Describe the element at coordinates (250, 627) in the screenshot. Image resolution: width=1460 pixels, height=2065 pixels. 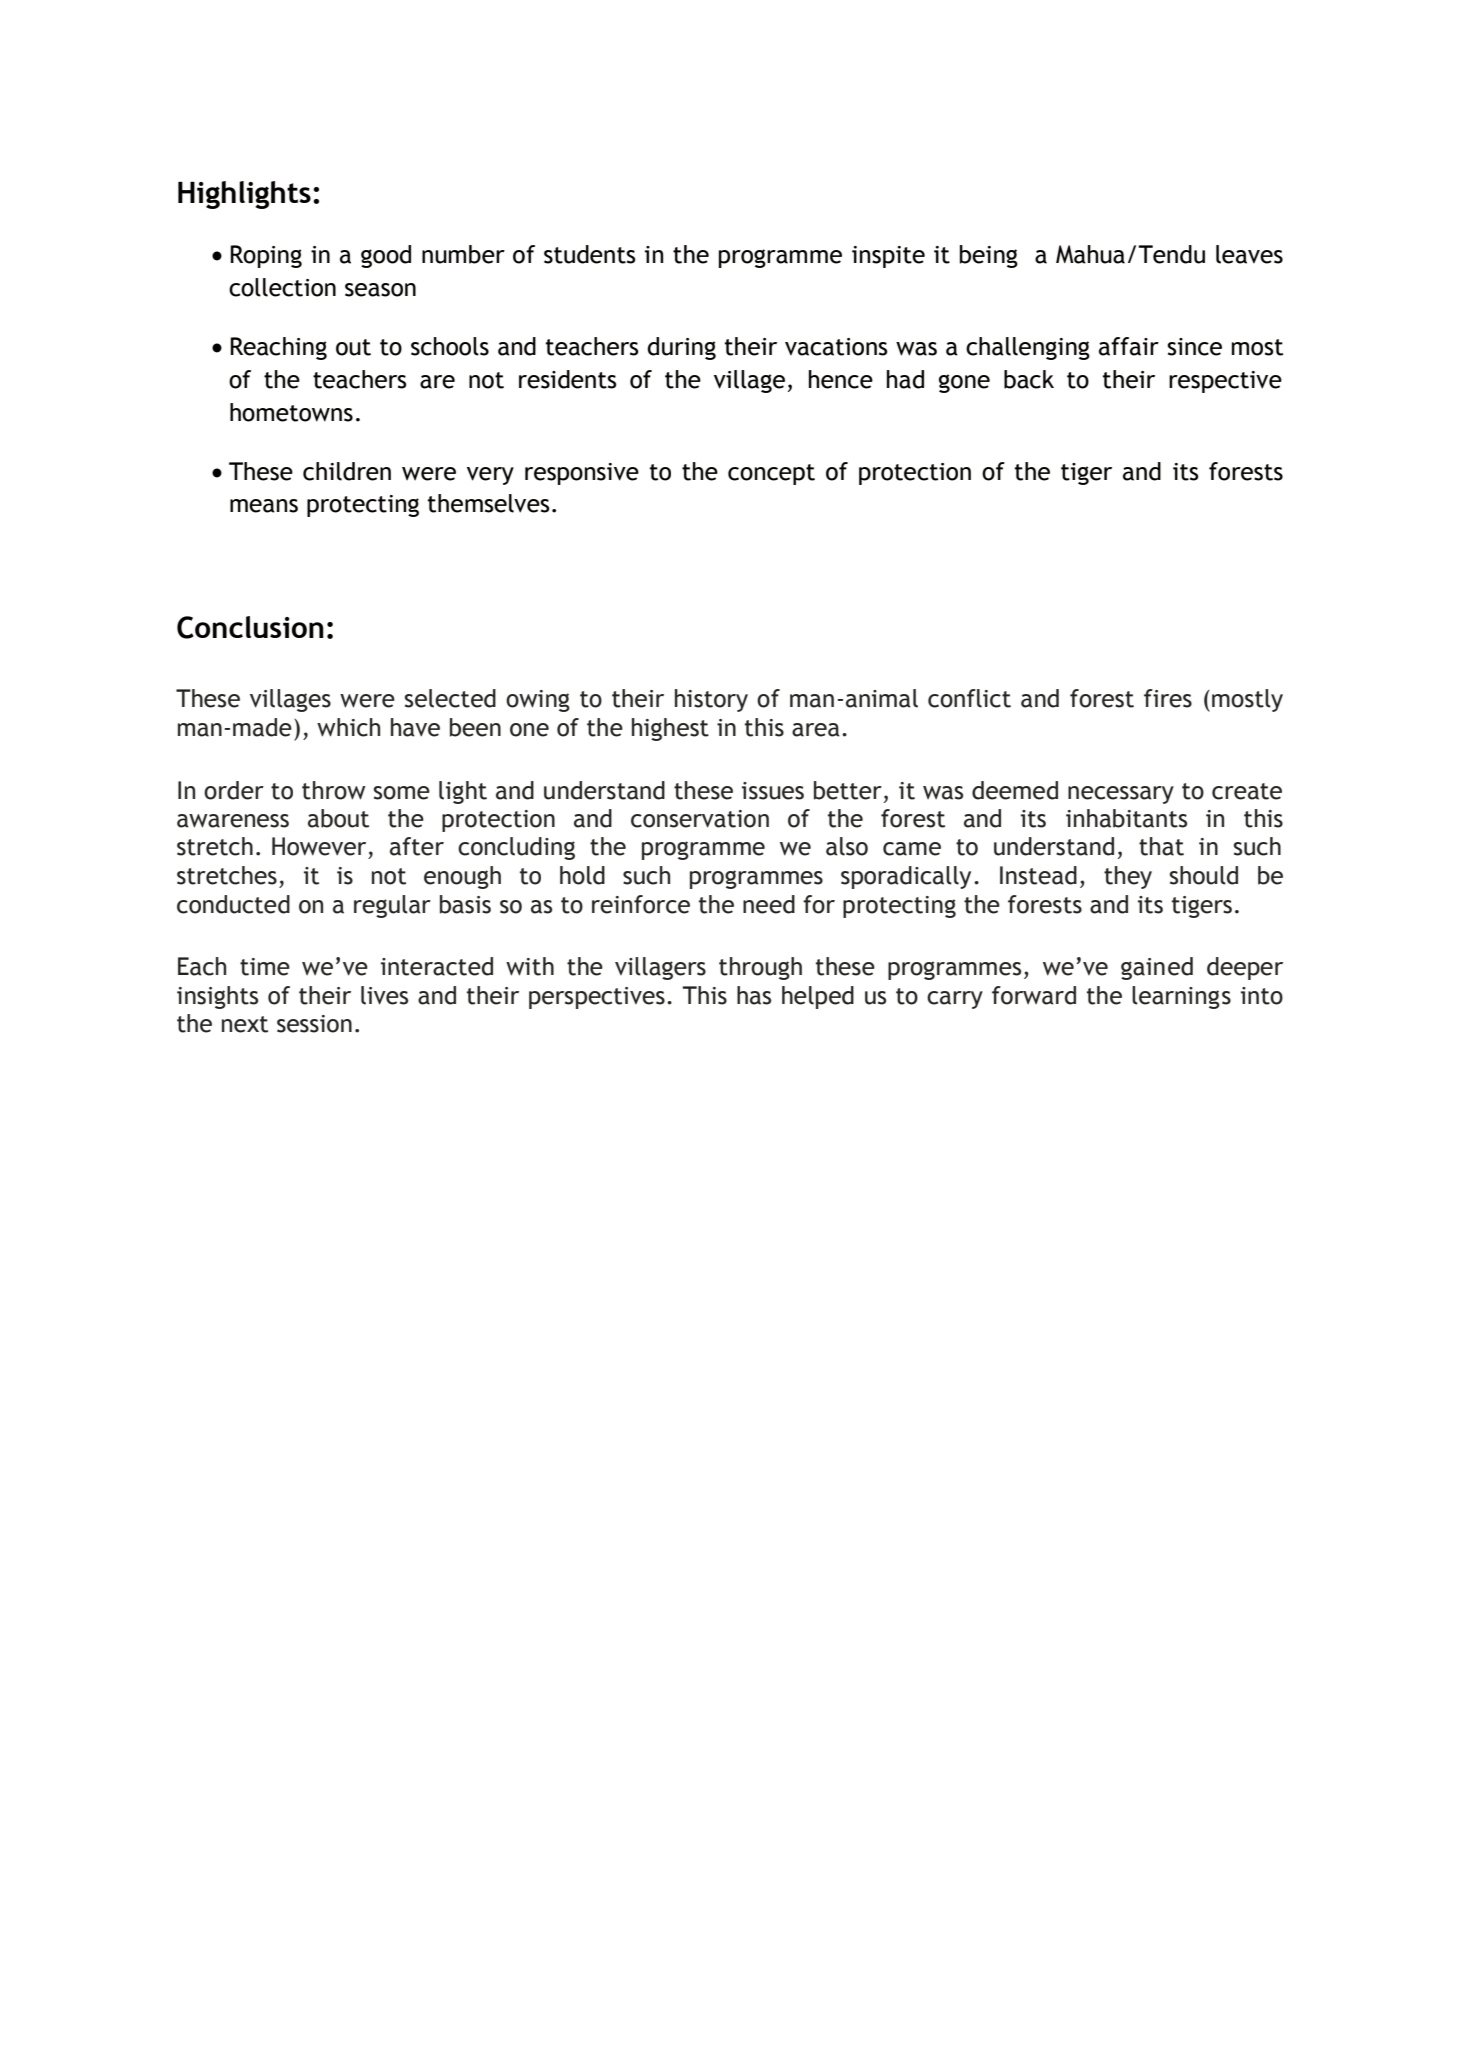
I see `Conclusion` at that location.
